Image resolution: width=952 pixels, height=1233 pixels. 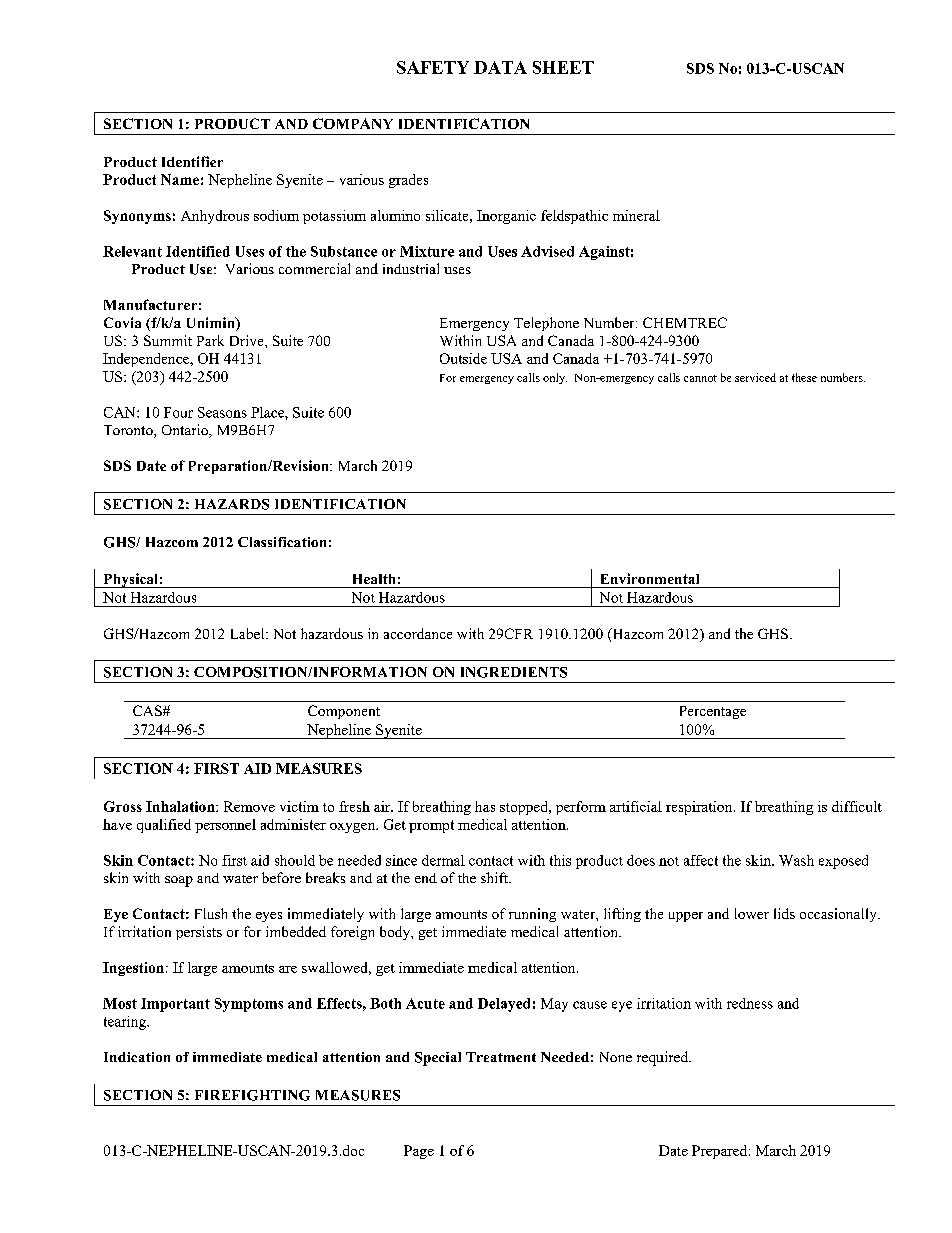 I want to click on shift, so click(x=495, y=877).
